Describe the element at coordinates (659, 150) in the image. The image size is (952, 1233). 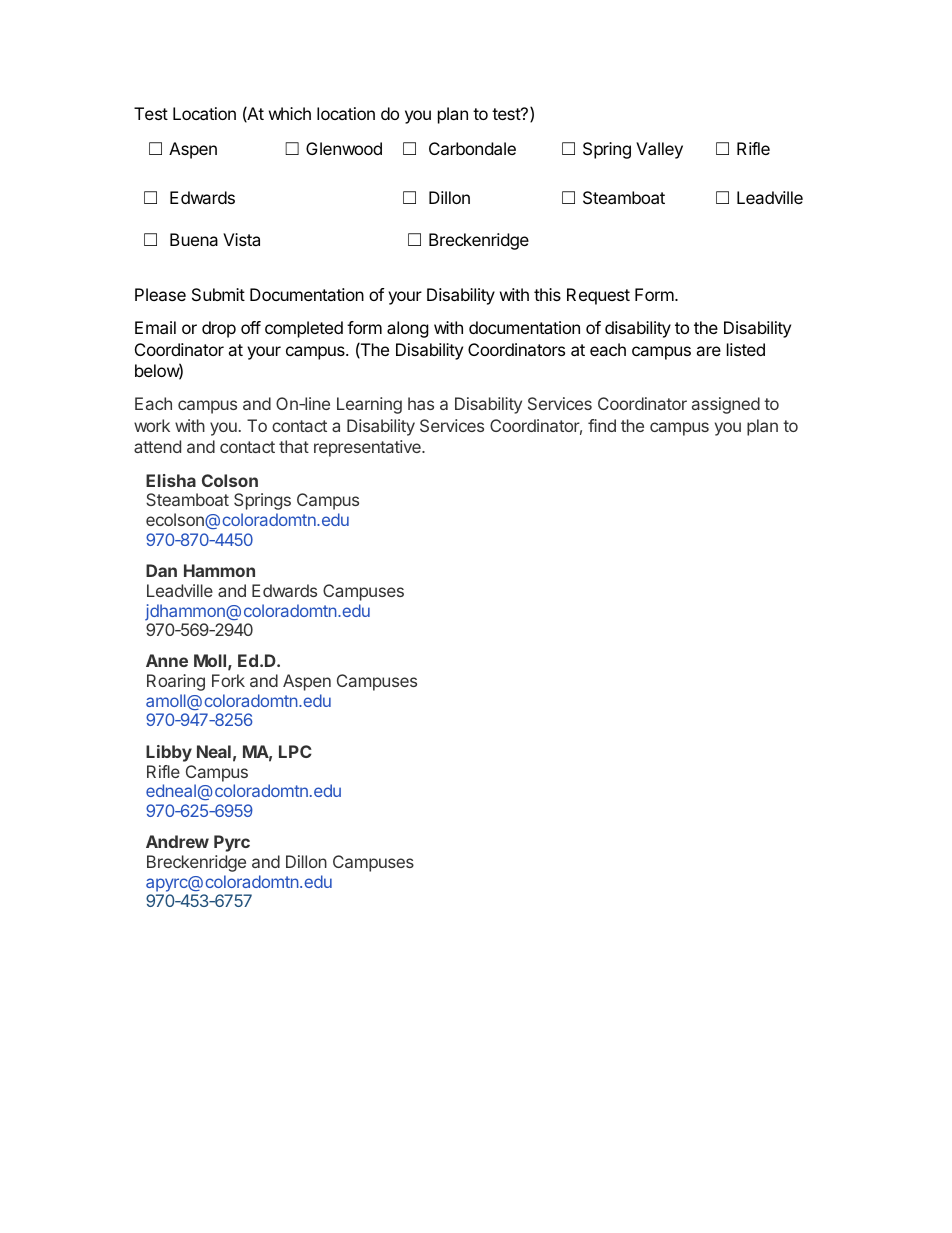
I see `Valley` at that location.
